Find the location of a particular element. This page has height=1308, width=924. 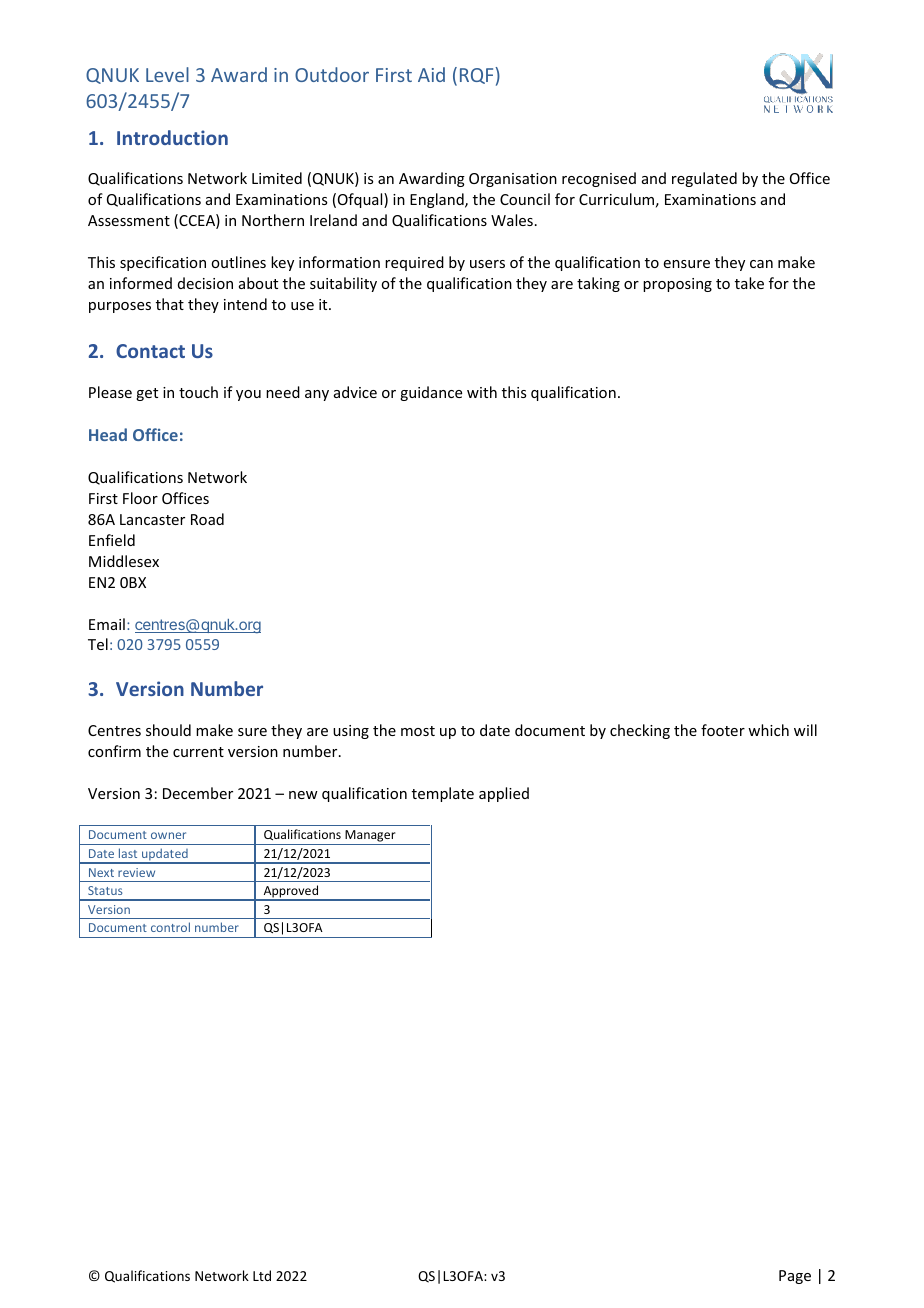

guidance is located at coordinates (431, 393).
